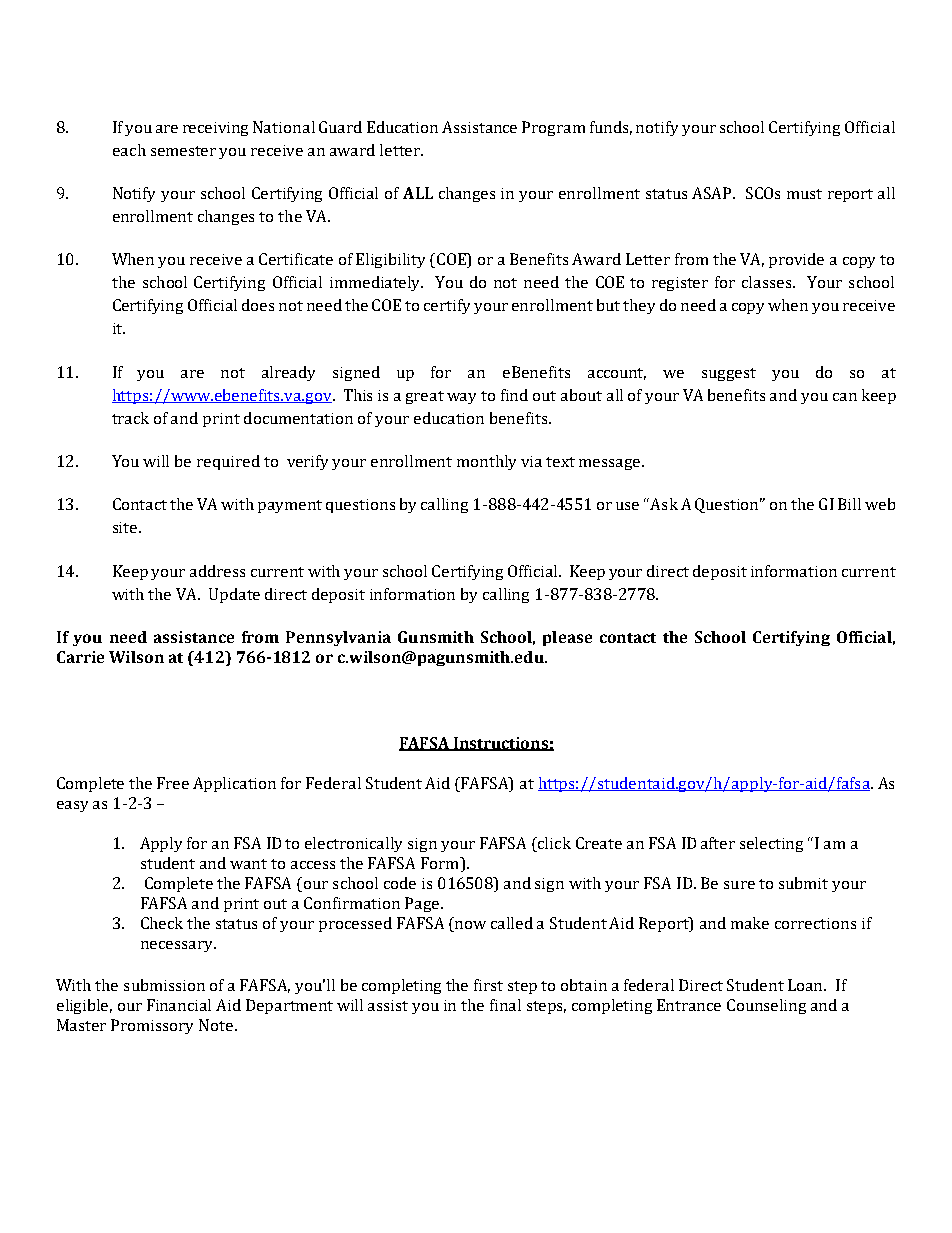 The width and height of the screenshot is (952, 1233). Describe the element at coordinates (173, 783) in the screenshot. I see `Free` at that location.
